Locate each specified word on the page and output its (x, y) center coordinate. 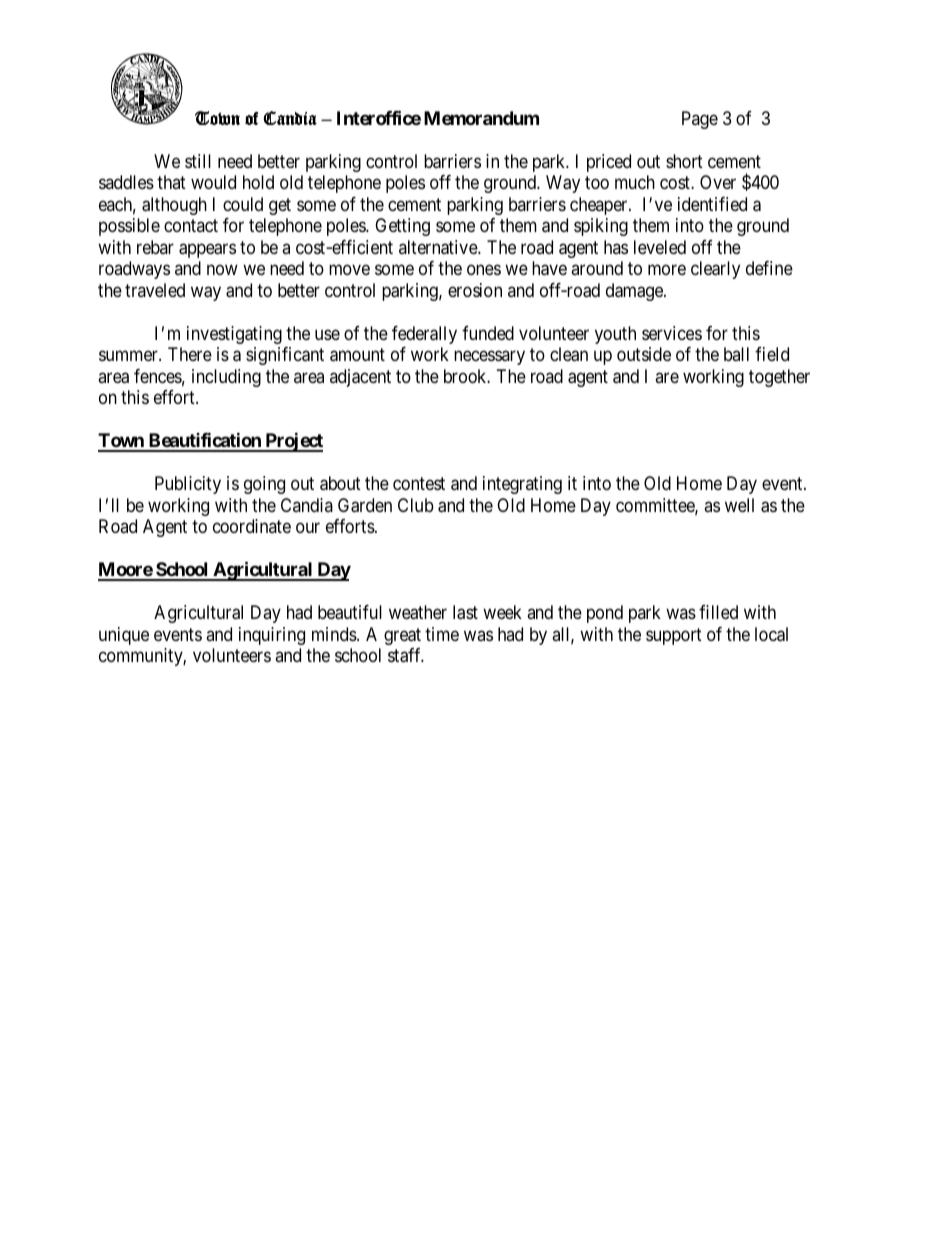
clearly (715, 270)
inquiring (272, 636)
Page (700, 120)
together (779, 378)
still (198, 161)
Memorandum (481, 118)
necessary (489, 358)
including (226, 378)
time (442, 634)
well (739, 505)
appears (207, 250)
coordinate (252, 526)
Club (416, 505)
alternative (439, 247)
